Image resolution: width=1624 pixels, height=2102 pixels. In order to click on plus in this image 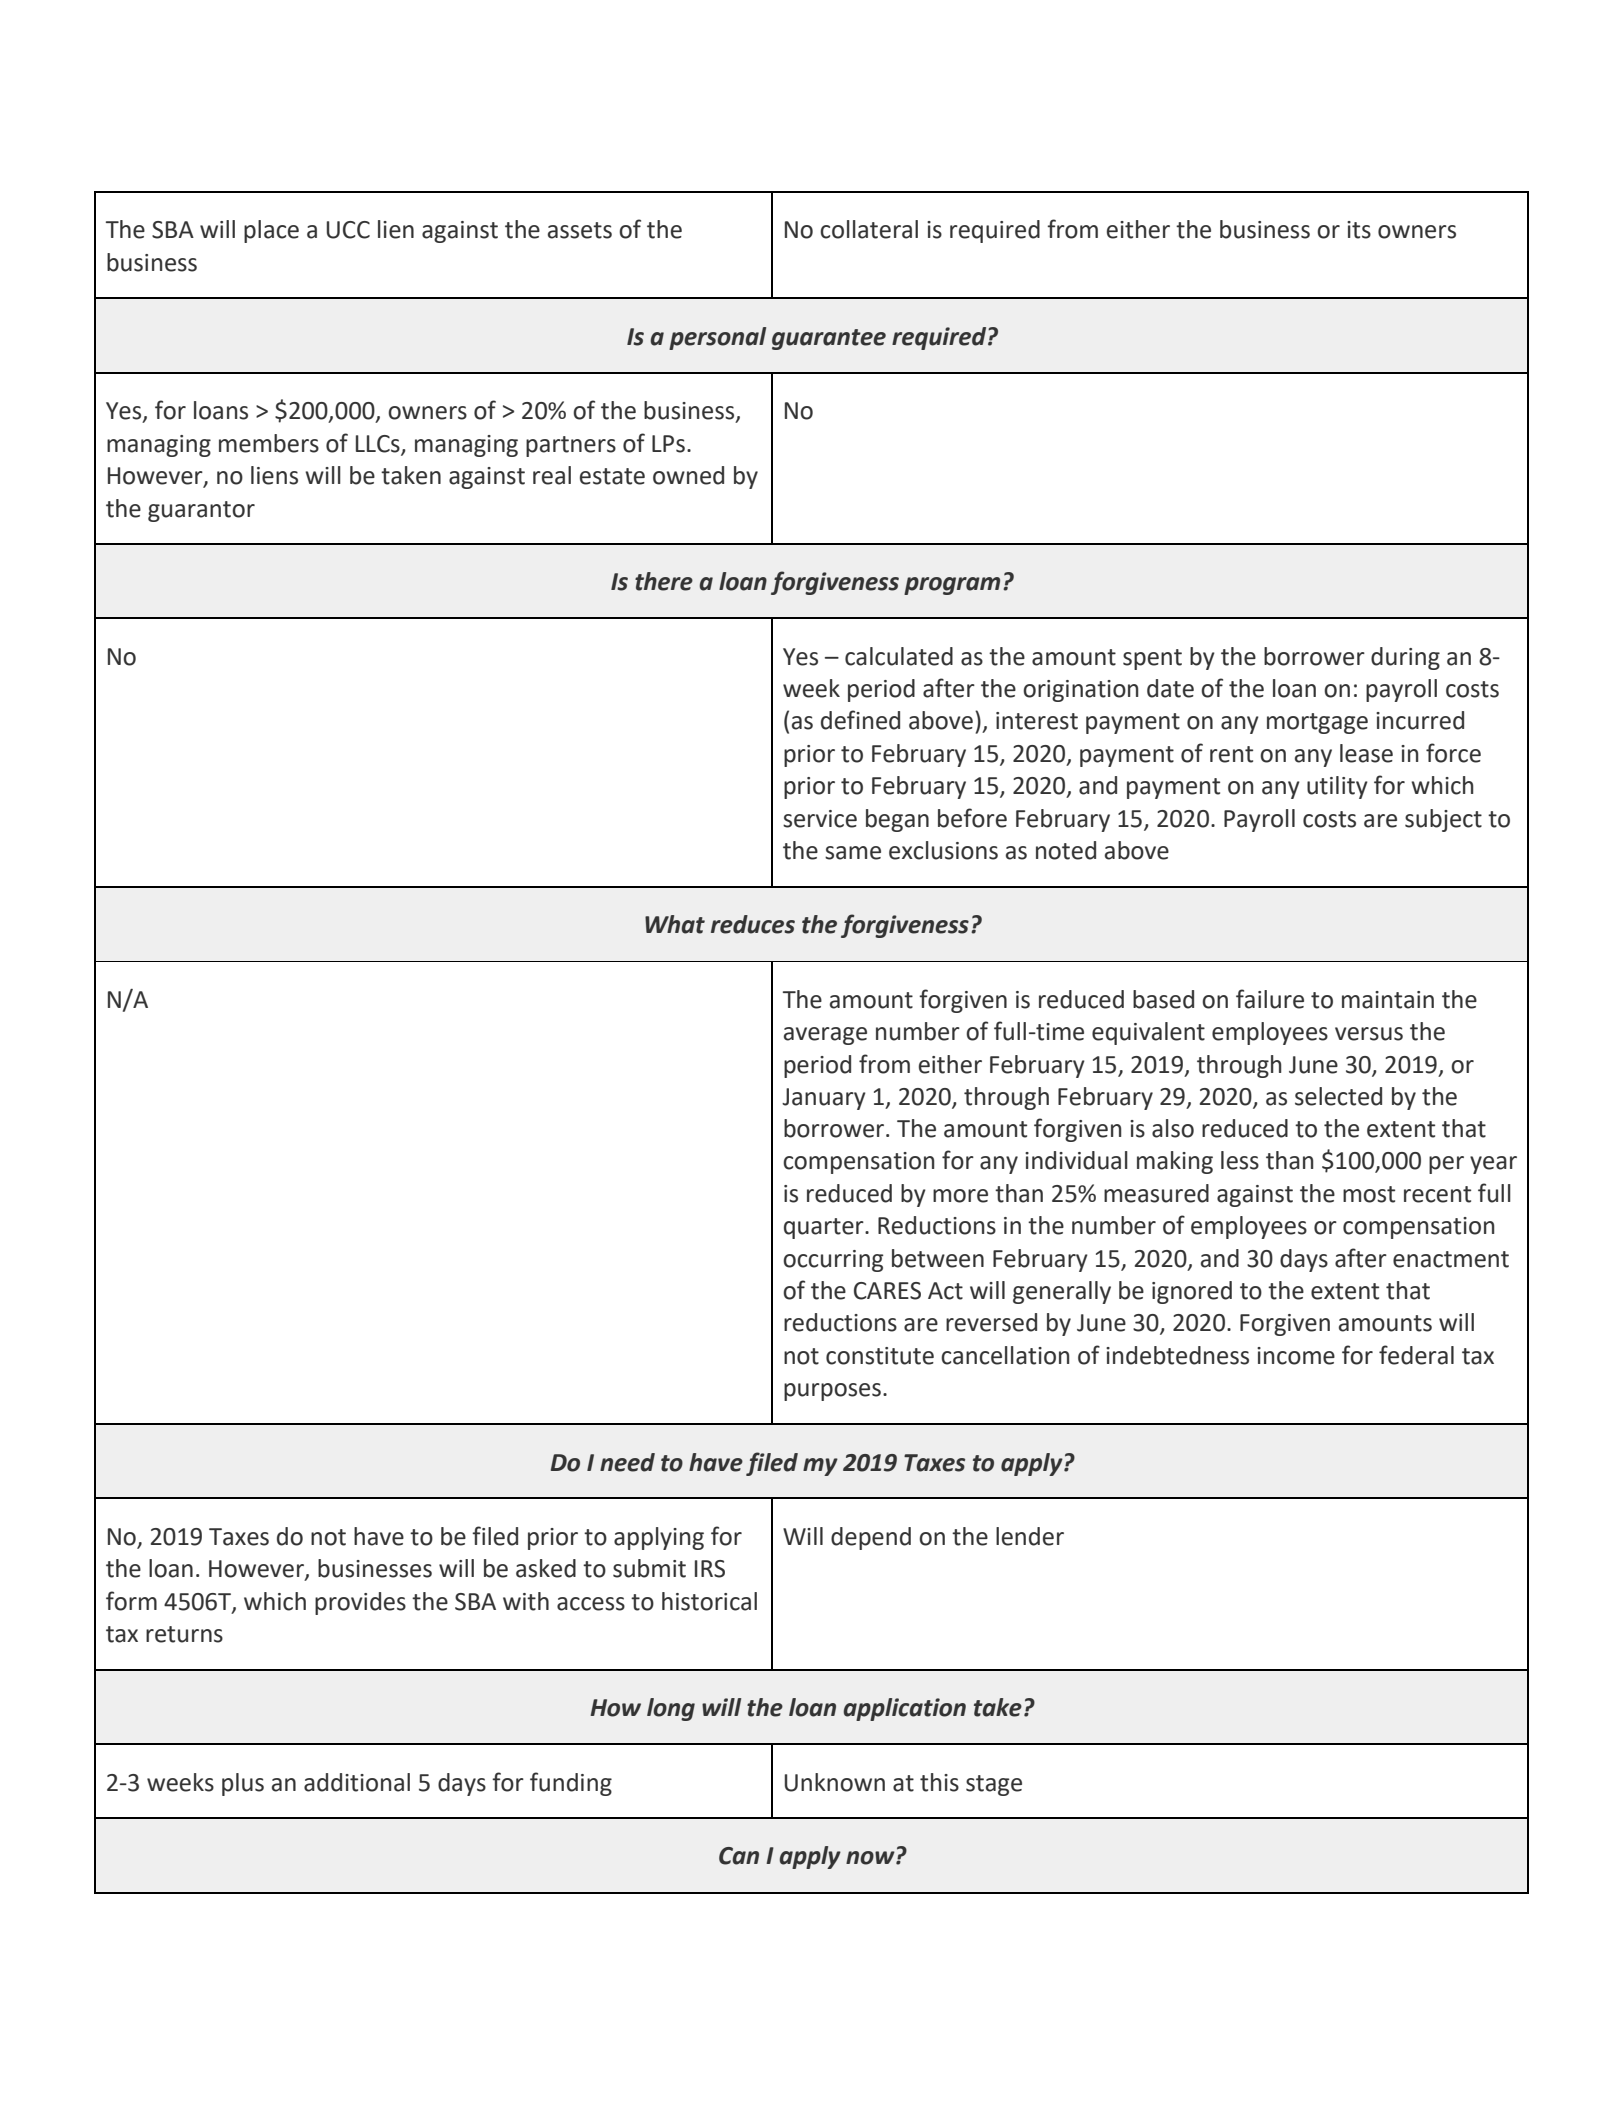, I will do `click(243, 1784)`.
